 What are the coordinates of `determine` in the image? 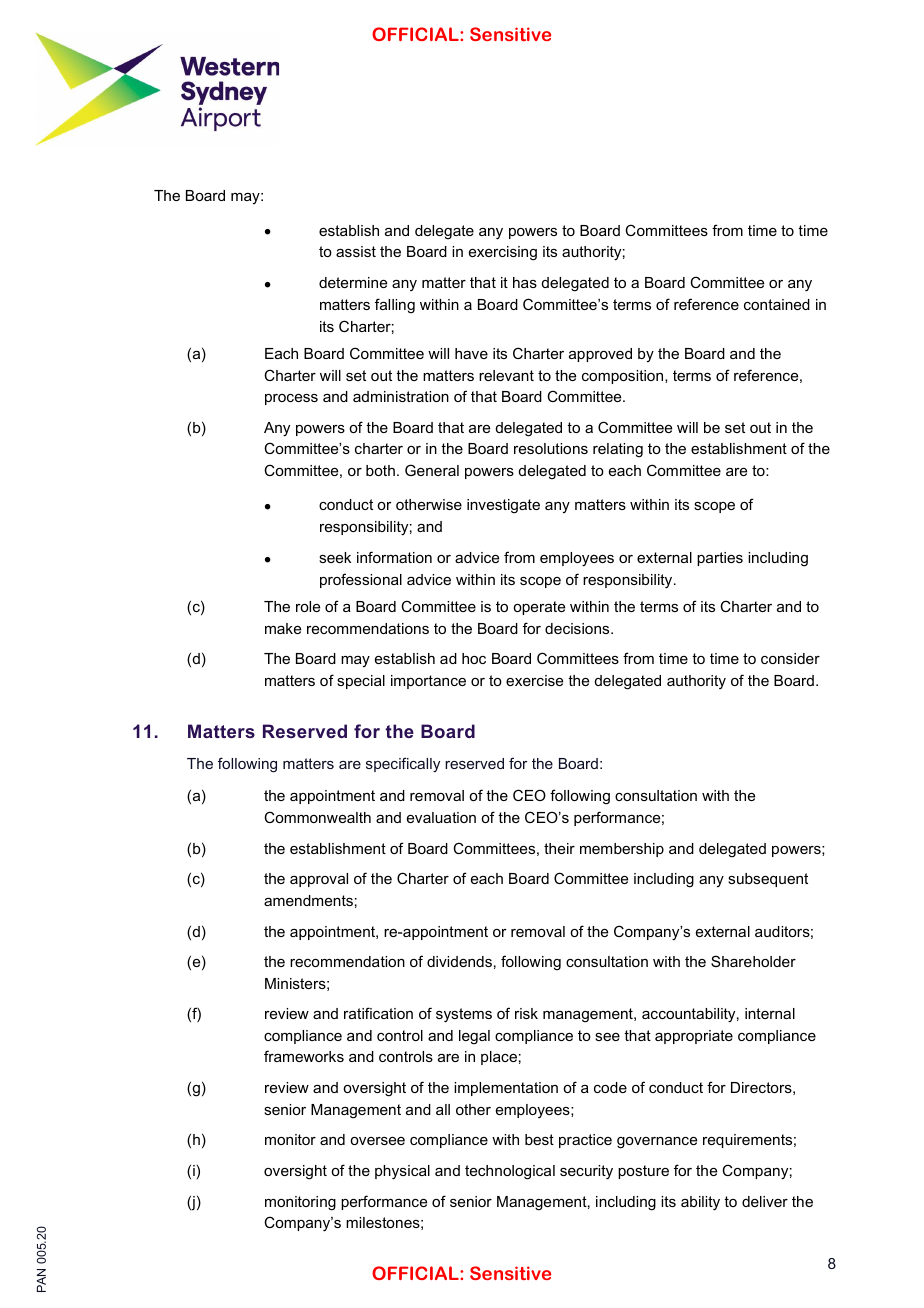 It's located at (353, 282).
